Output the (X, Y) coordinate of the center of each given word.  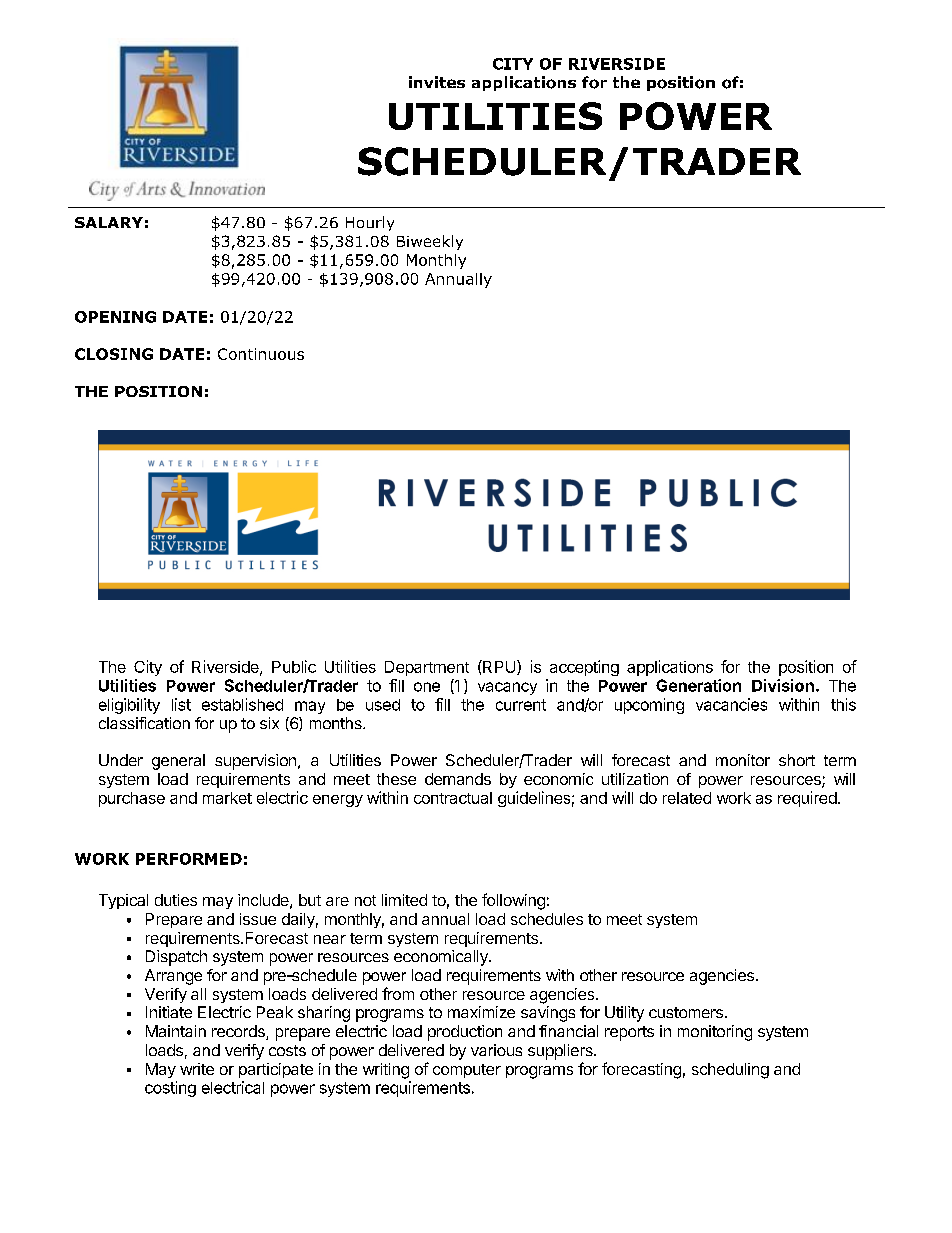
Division (783, 685)
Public (294, 666)
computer (467, 1071)
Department (427, 668)
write (197, 1069)
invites (437, 82)
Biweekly (430, 242)
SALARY (109, 222)
